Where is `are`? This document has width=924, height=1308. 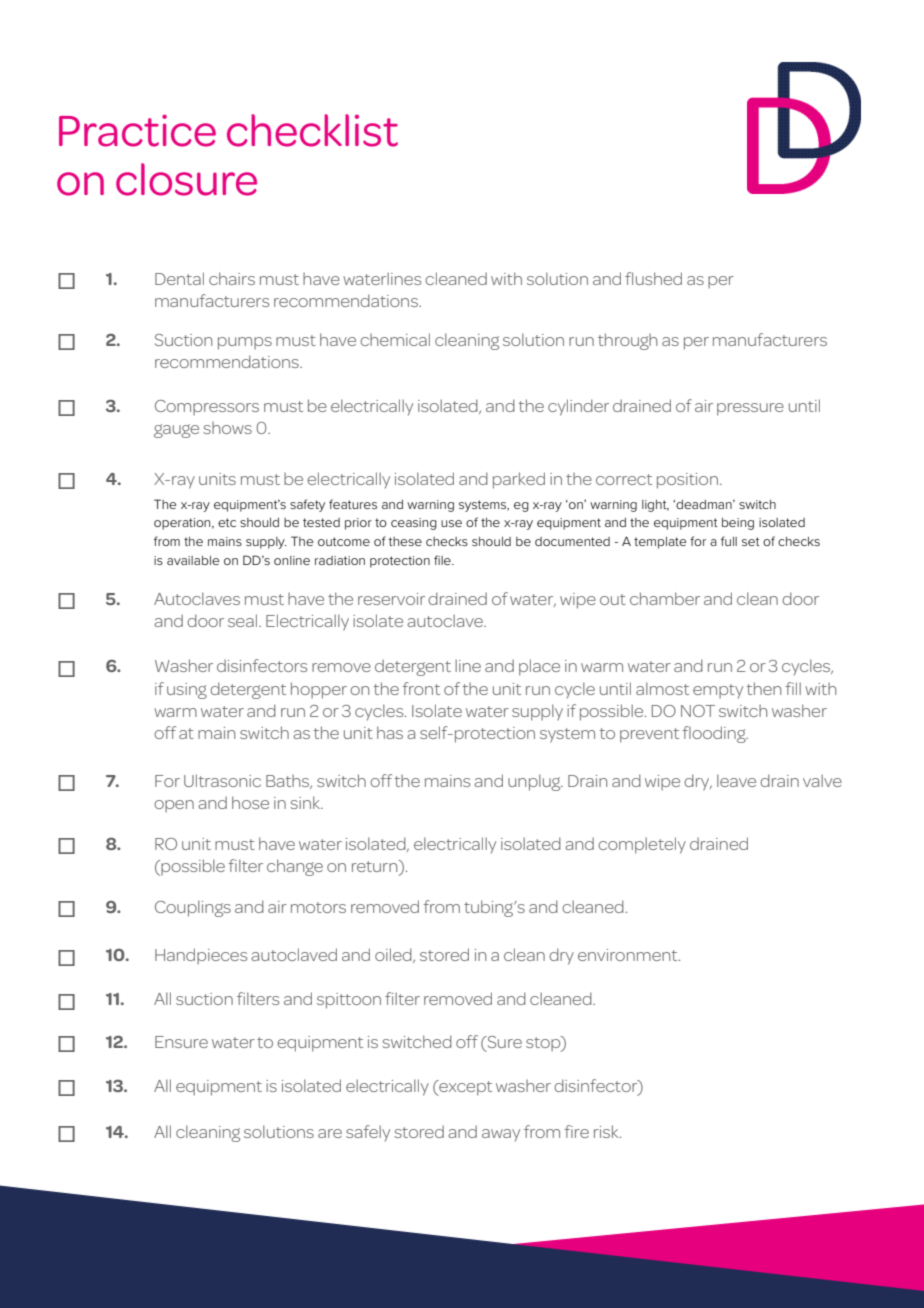
are is located at coordinates (330, 1133).
